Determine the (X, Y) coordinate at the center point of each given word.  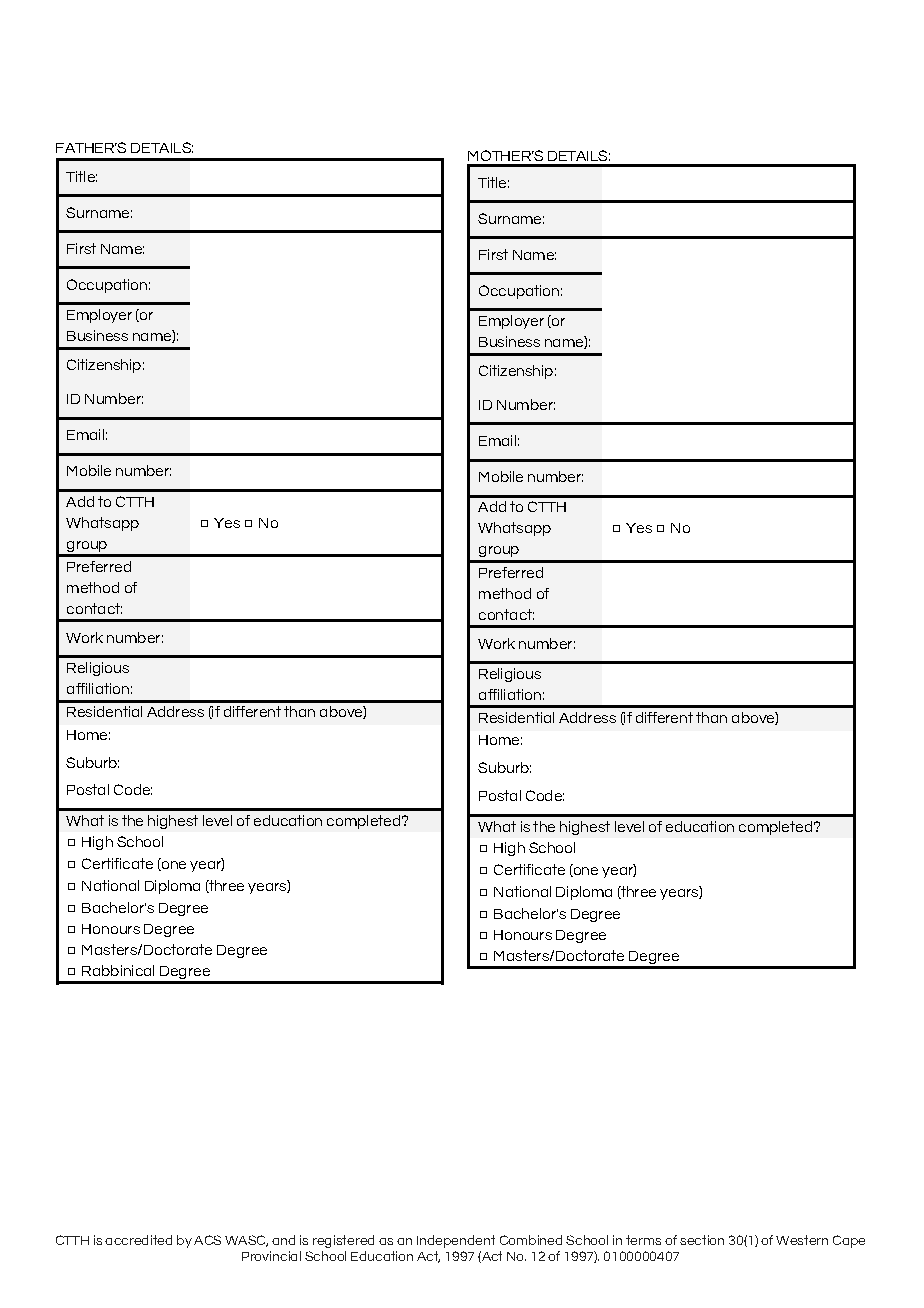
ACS (207, 1240)
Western (802, 1240)
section (702, 1240)
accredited (138, 1240)
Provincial (271, 1256)
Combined (531, 1240)
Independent (456, 1241)
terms (643, 1240)
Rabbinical (118, 970)
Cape (849, 1241)
